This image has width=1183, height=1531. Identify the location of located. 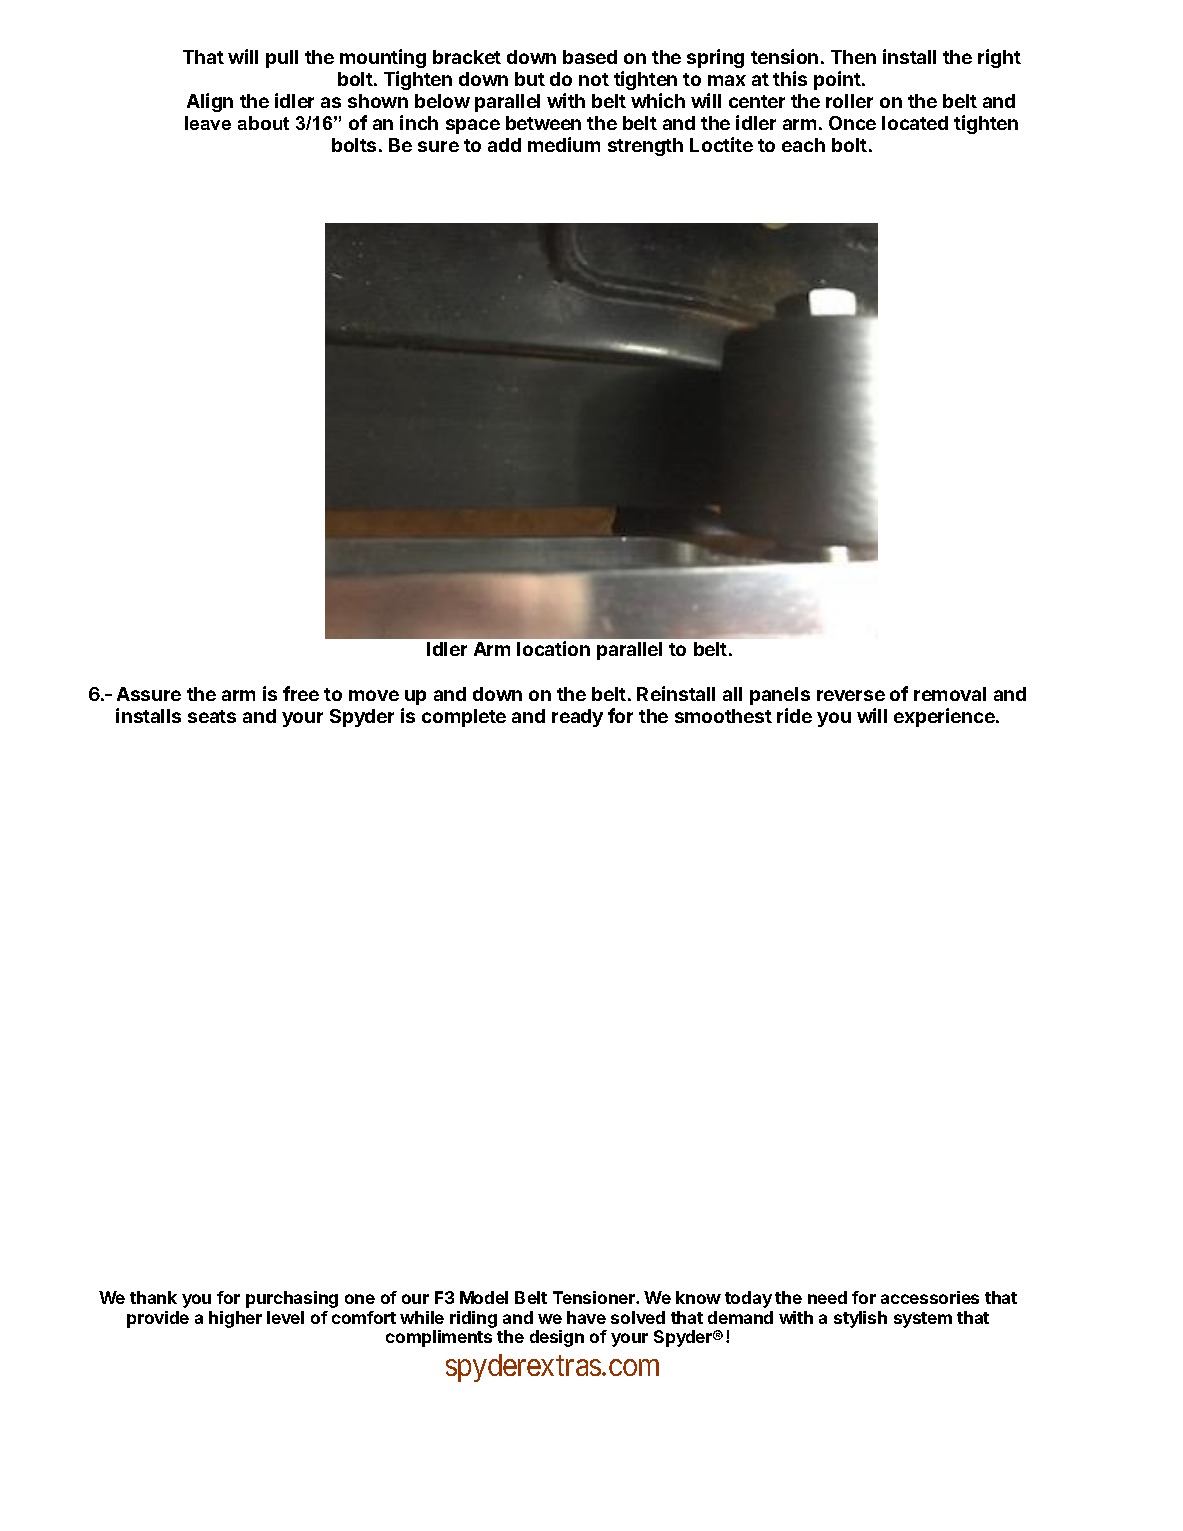
(915, 123).
